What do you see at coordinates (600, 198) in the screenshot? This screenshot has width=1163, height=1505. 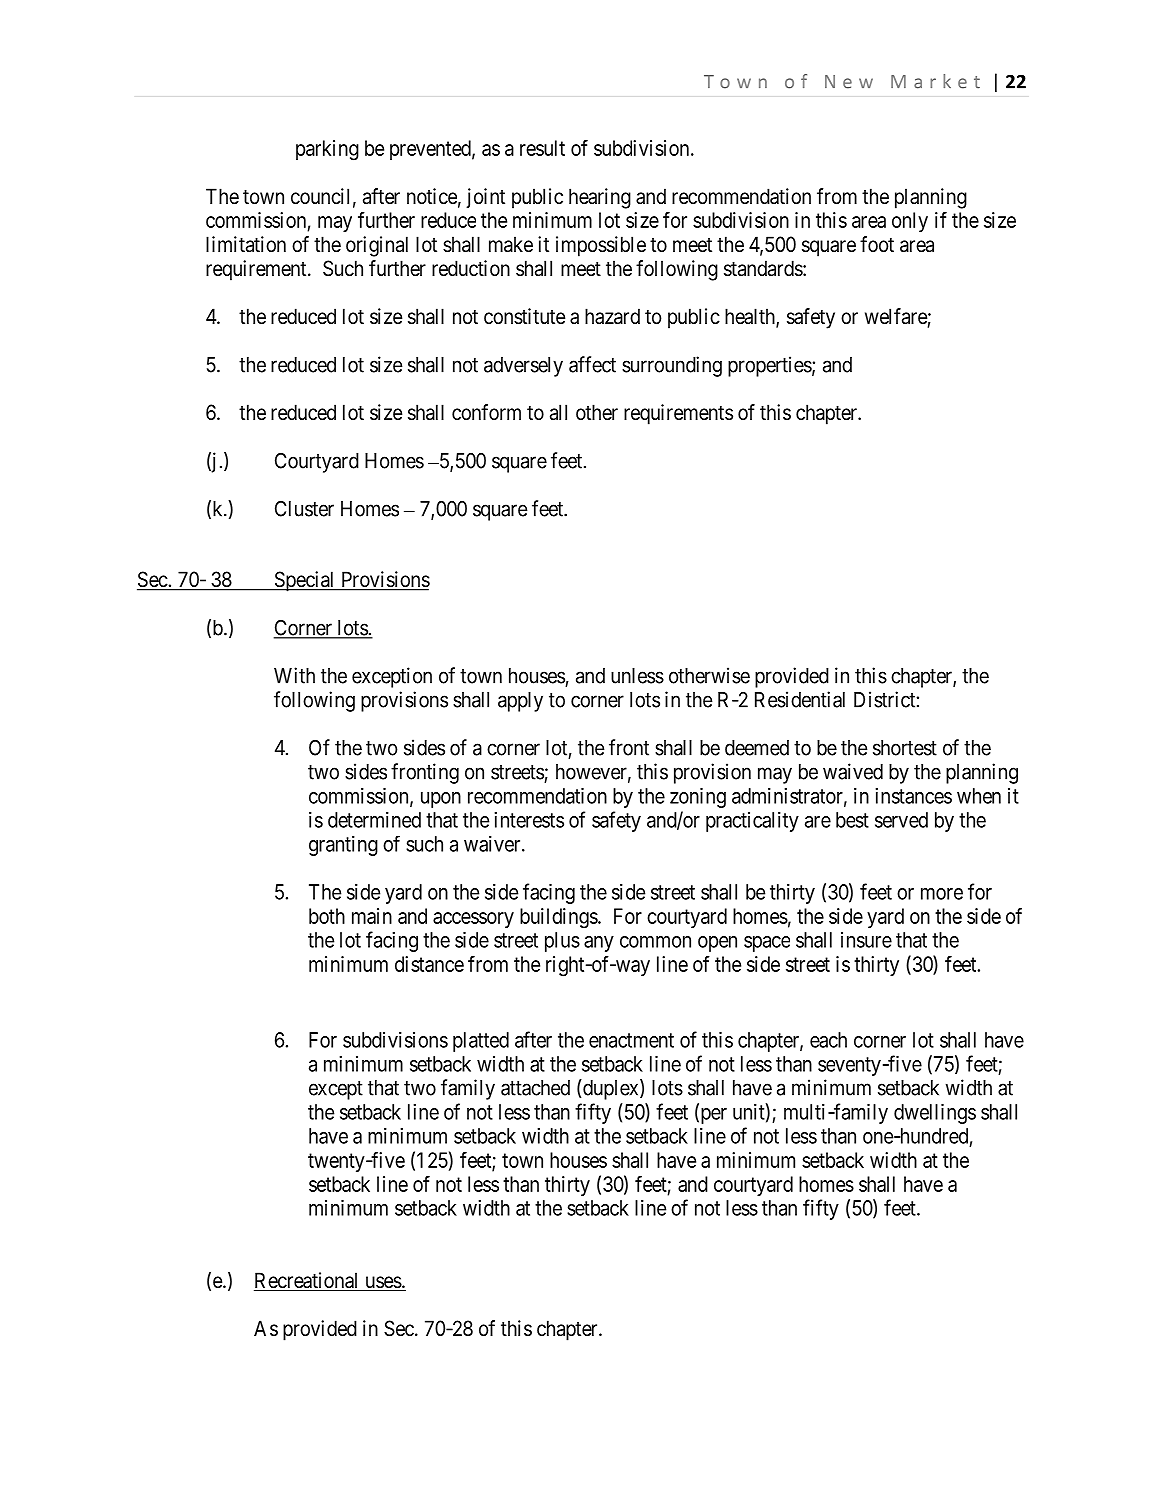 I see `hearing` at bounding box center [600, 198].
